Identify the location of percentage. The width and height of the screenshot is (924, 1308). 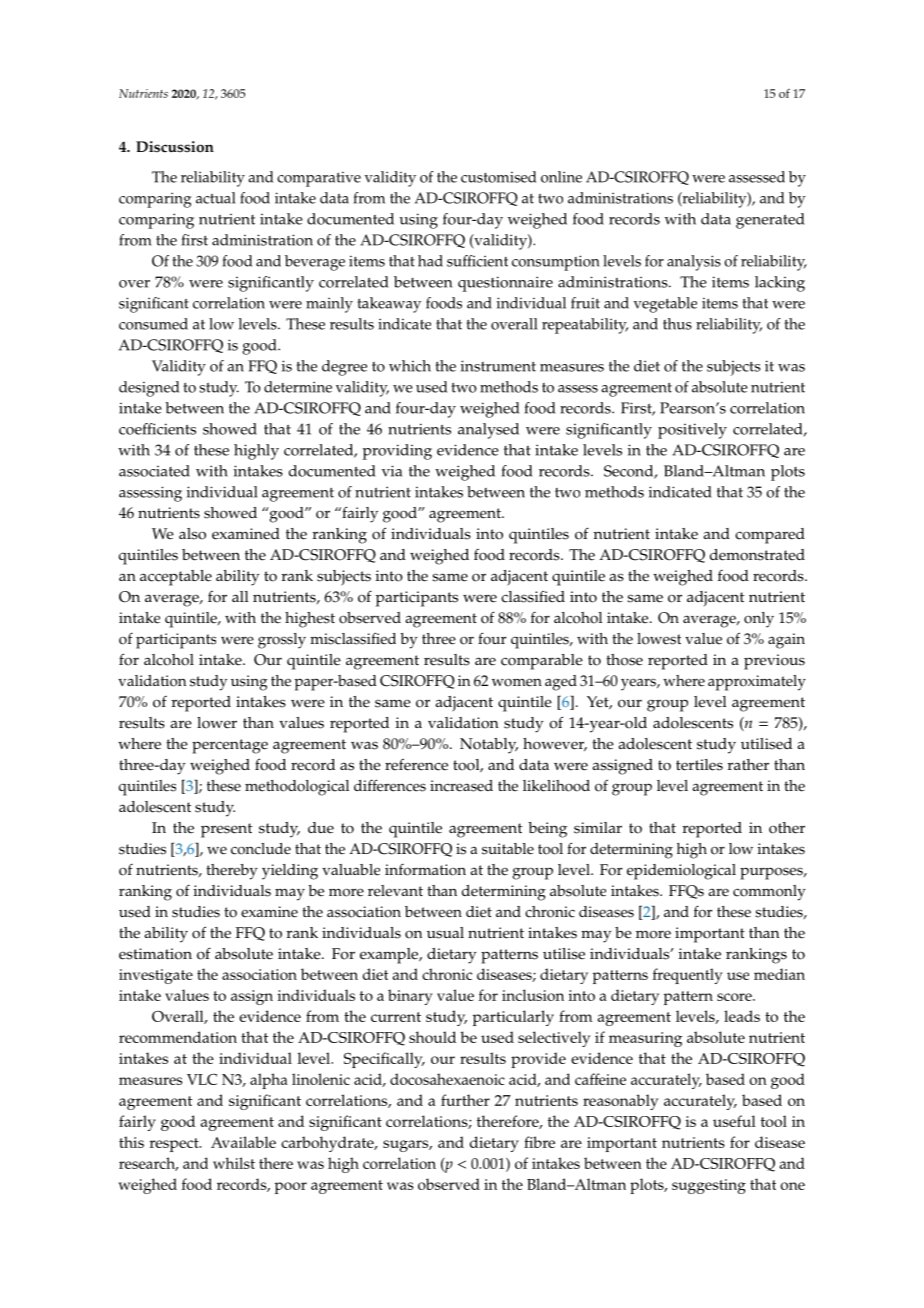
(230, 746).
